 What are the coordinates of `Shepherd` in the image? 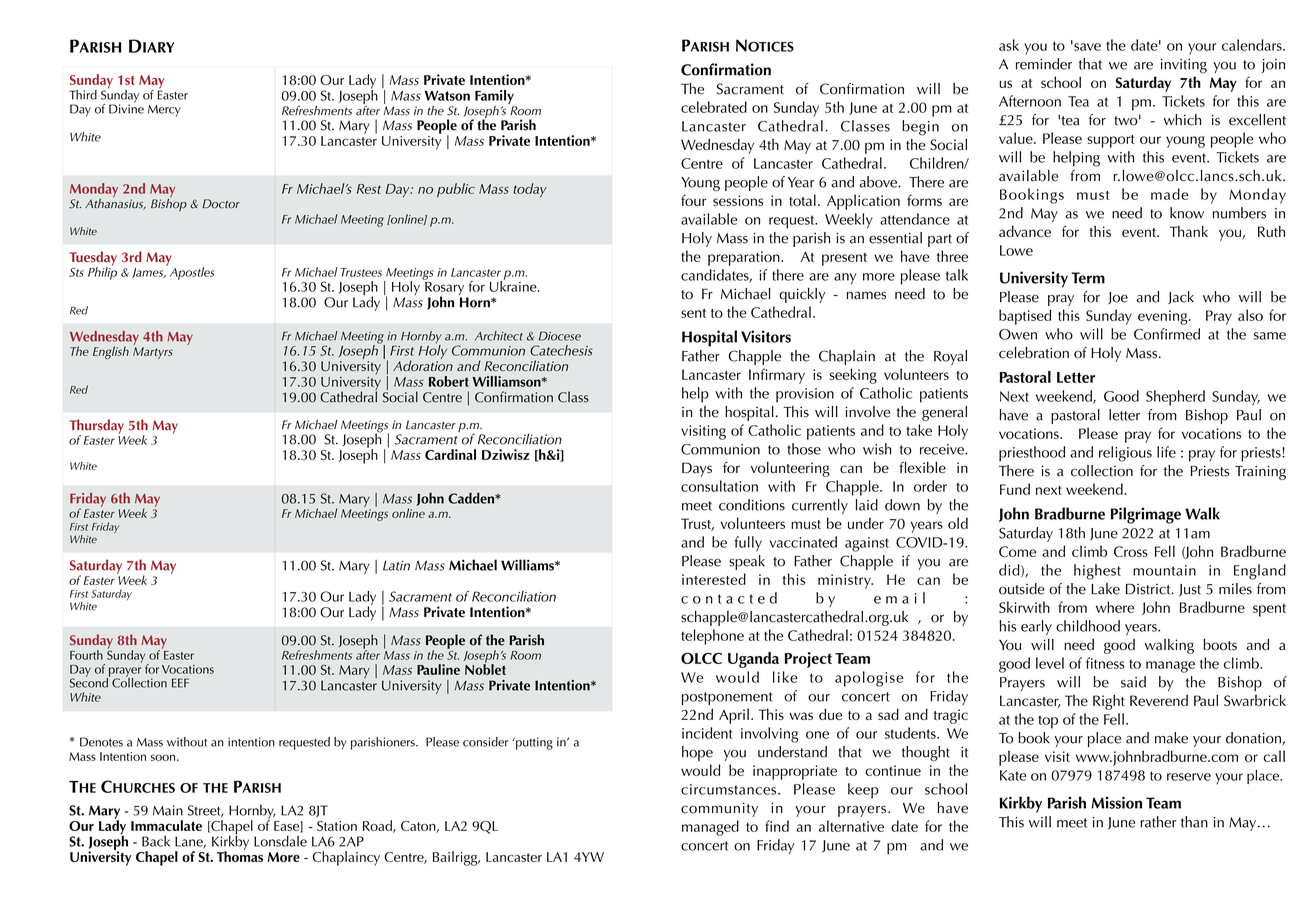 It's located at (1175, 398).
